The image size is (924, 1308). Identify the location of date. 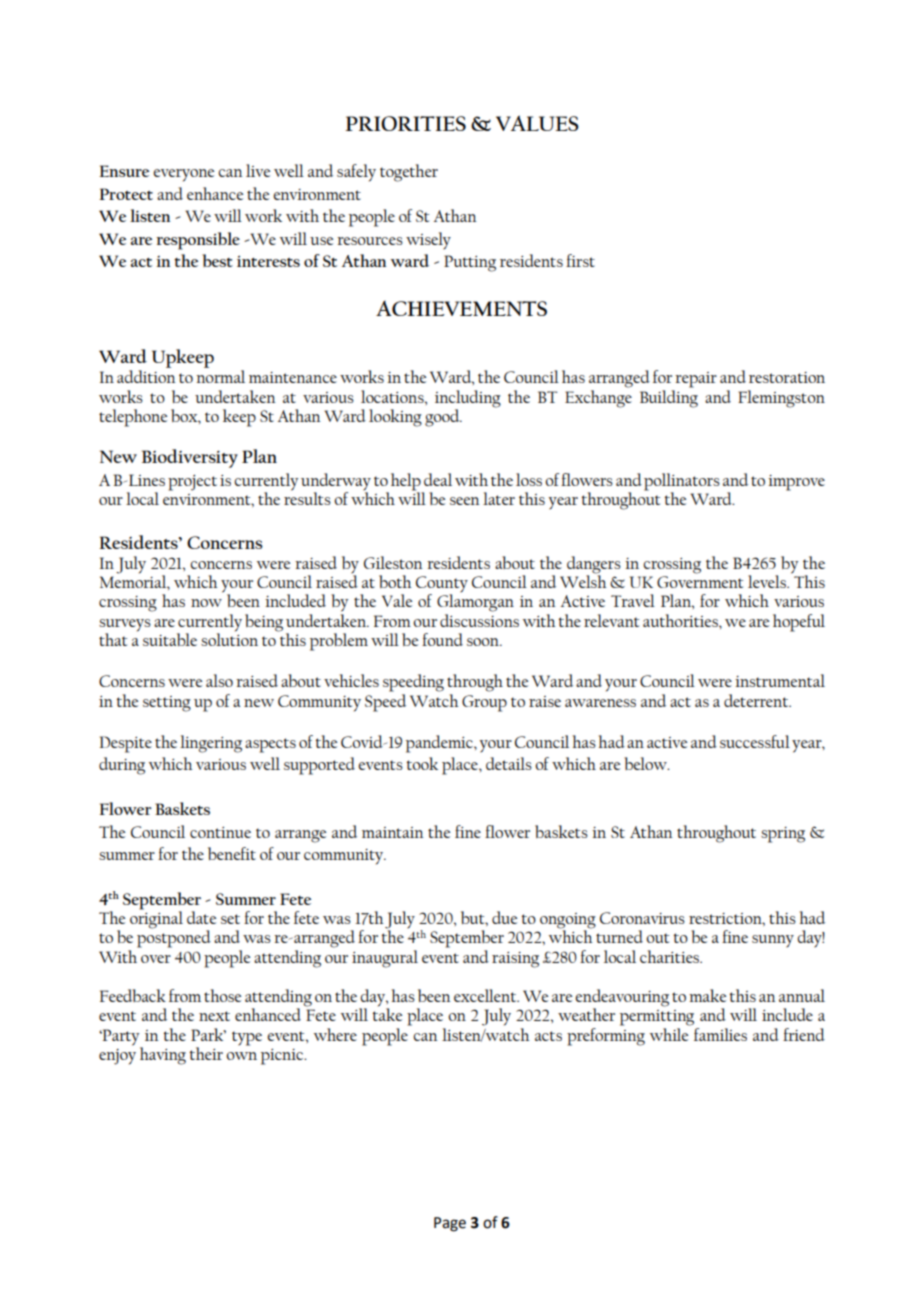
(201, 917).
